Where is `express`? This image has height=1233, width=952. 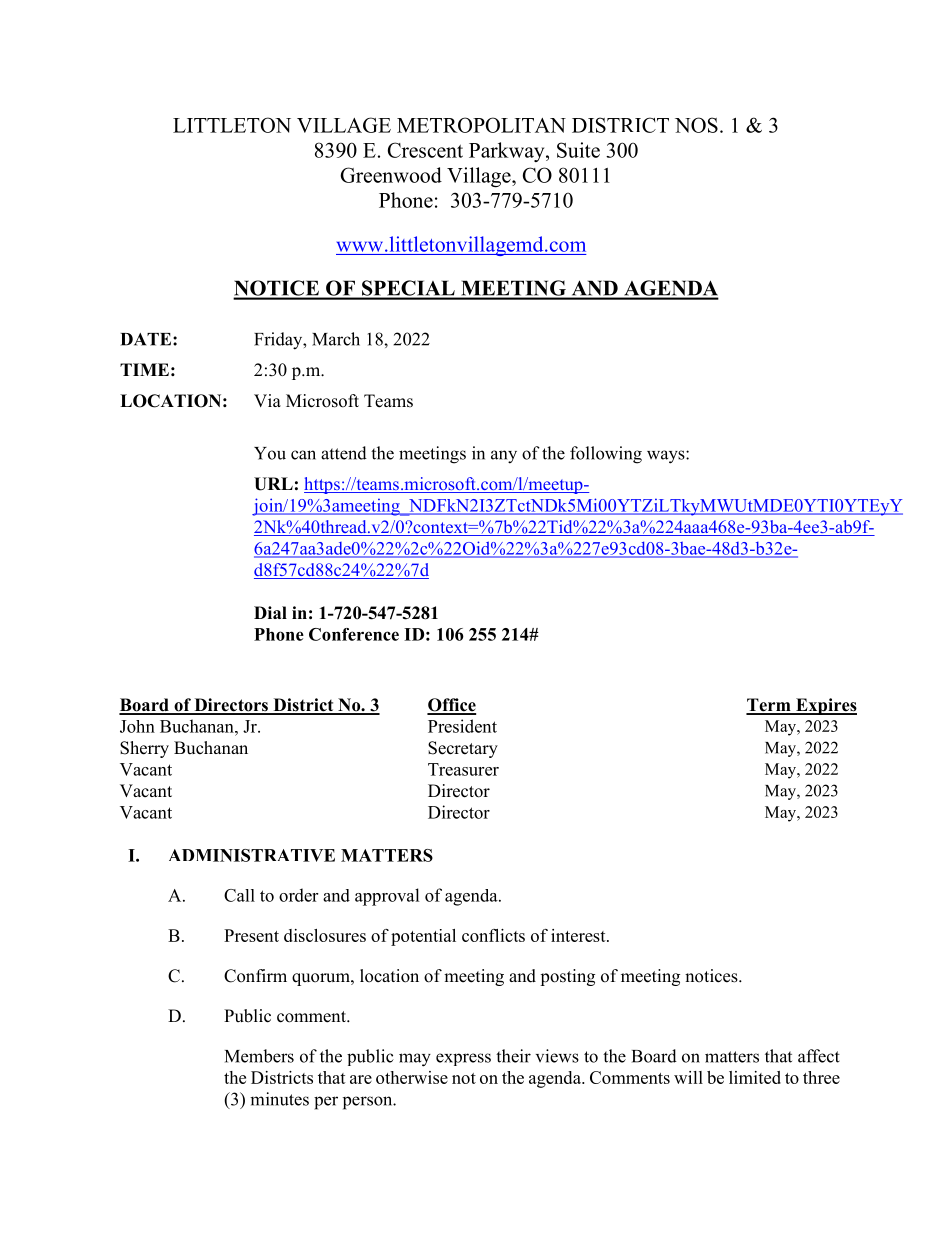
express is located at coordinates (463, 1059).
